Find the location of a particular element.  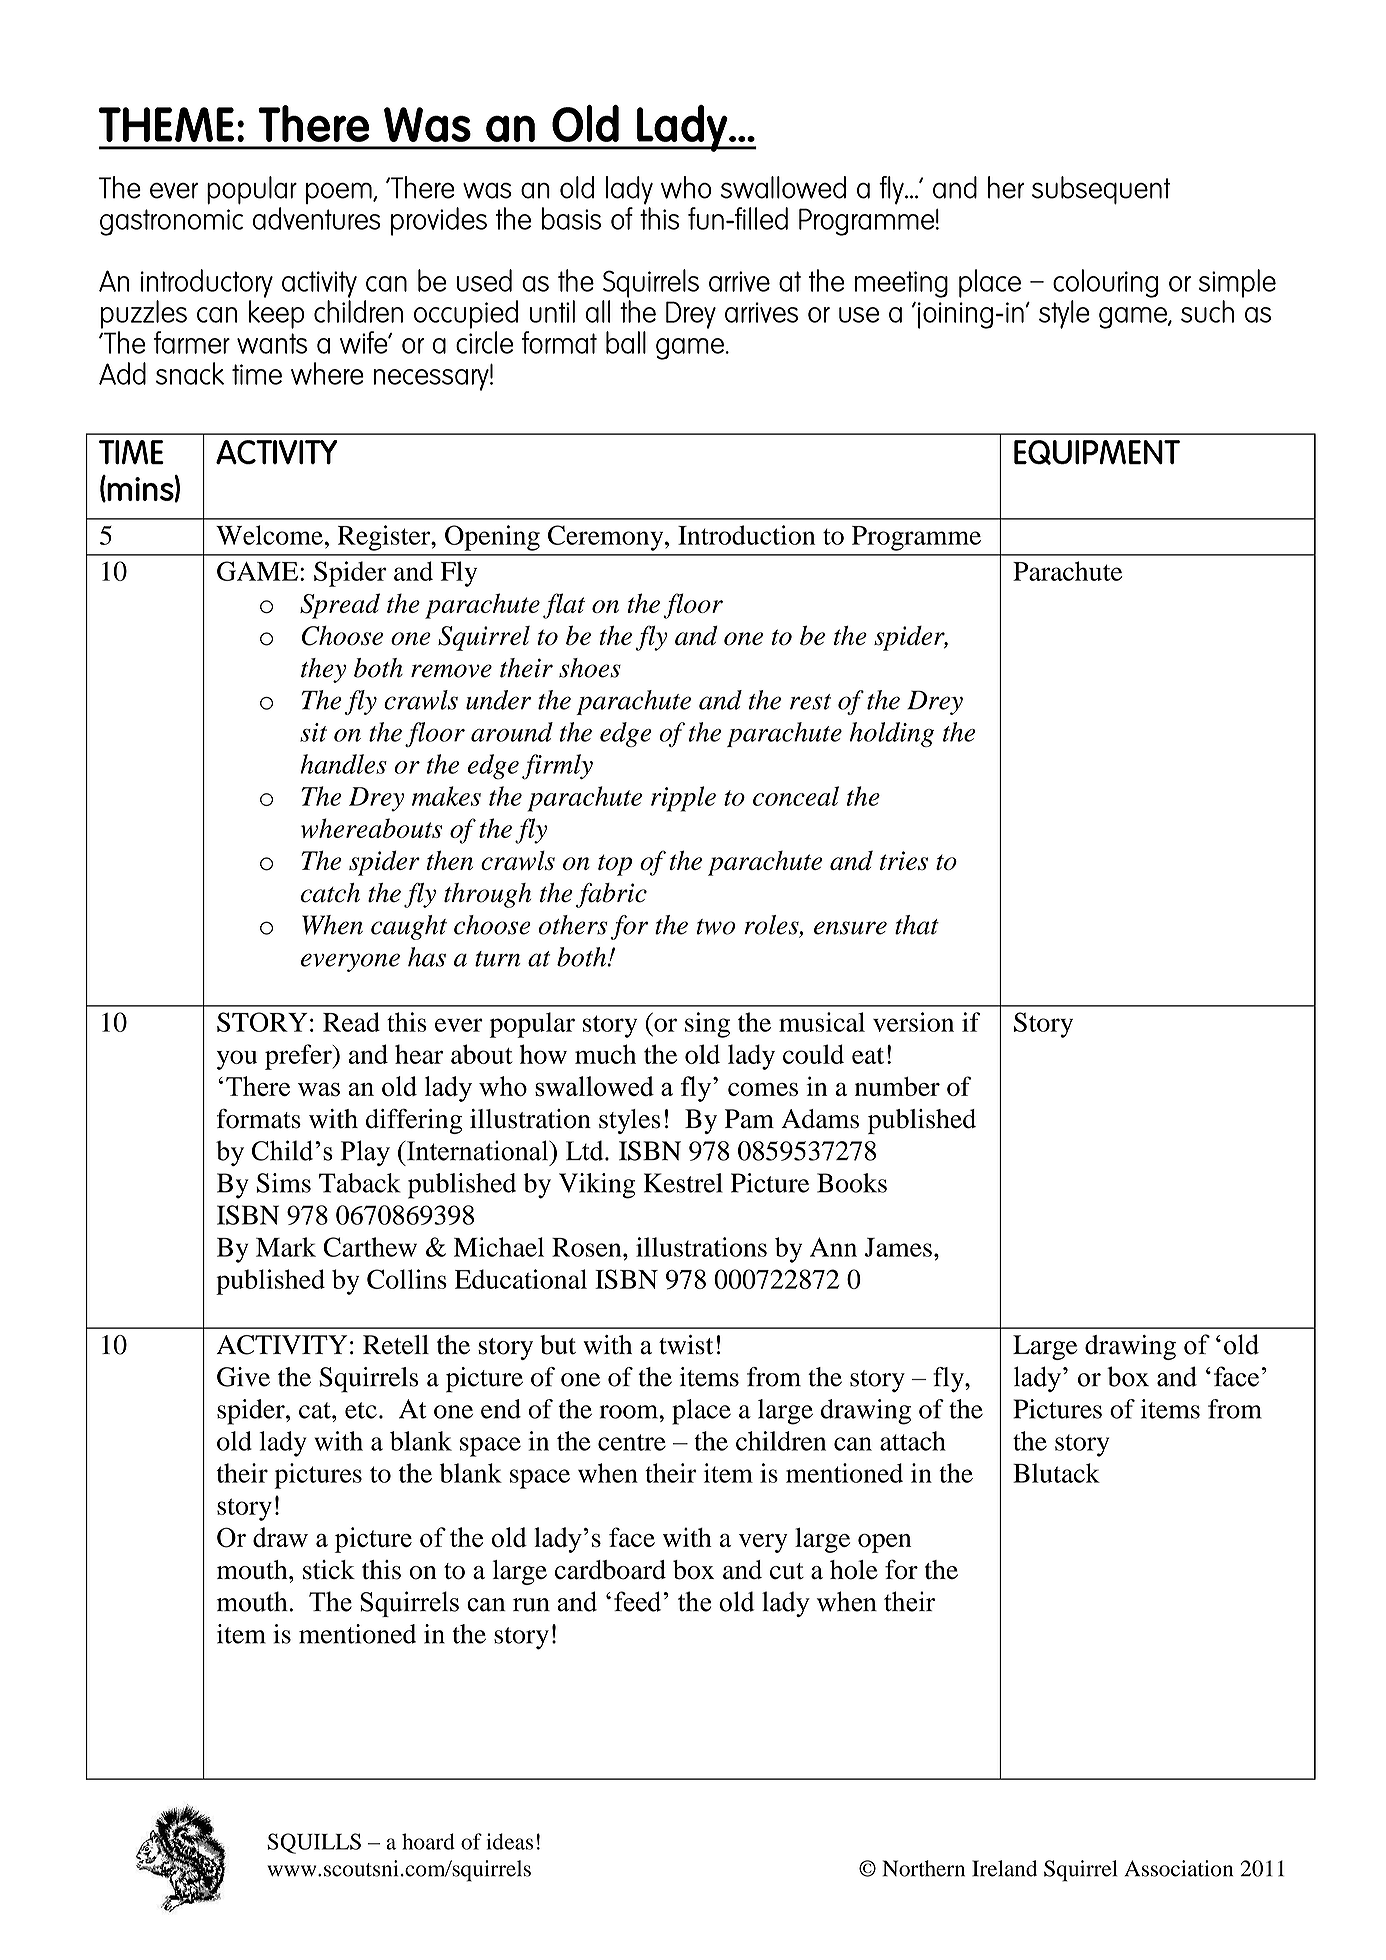

Ireland is located at coordinates (1004, 1868).
